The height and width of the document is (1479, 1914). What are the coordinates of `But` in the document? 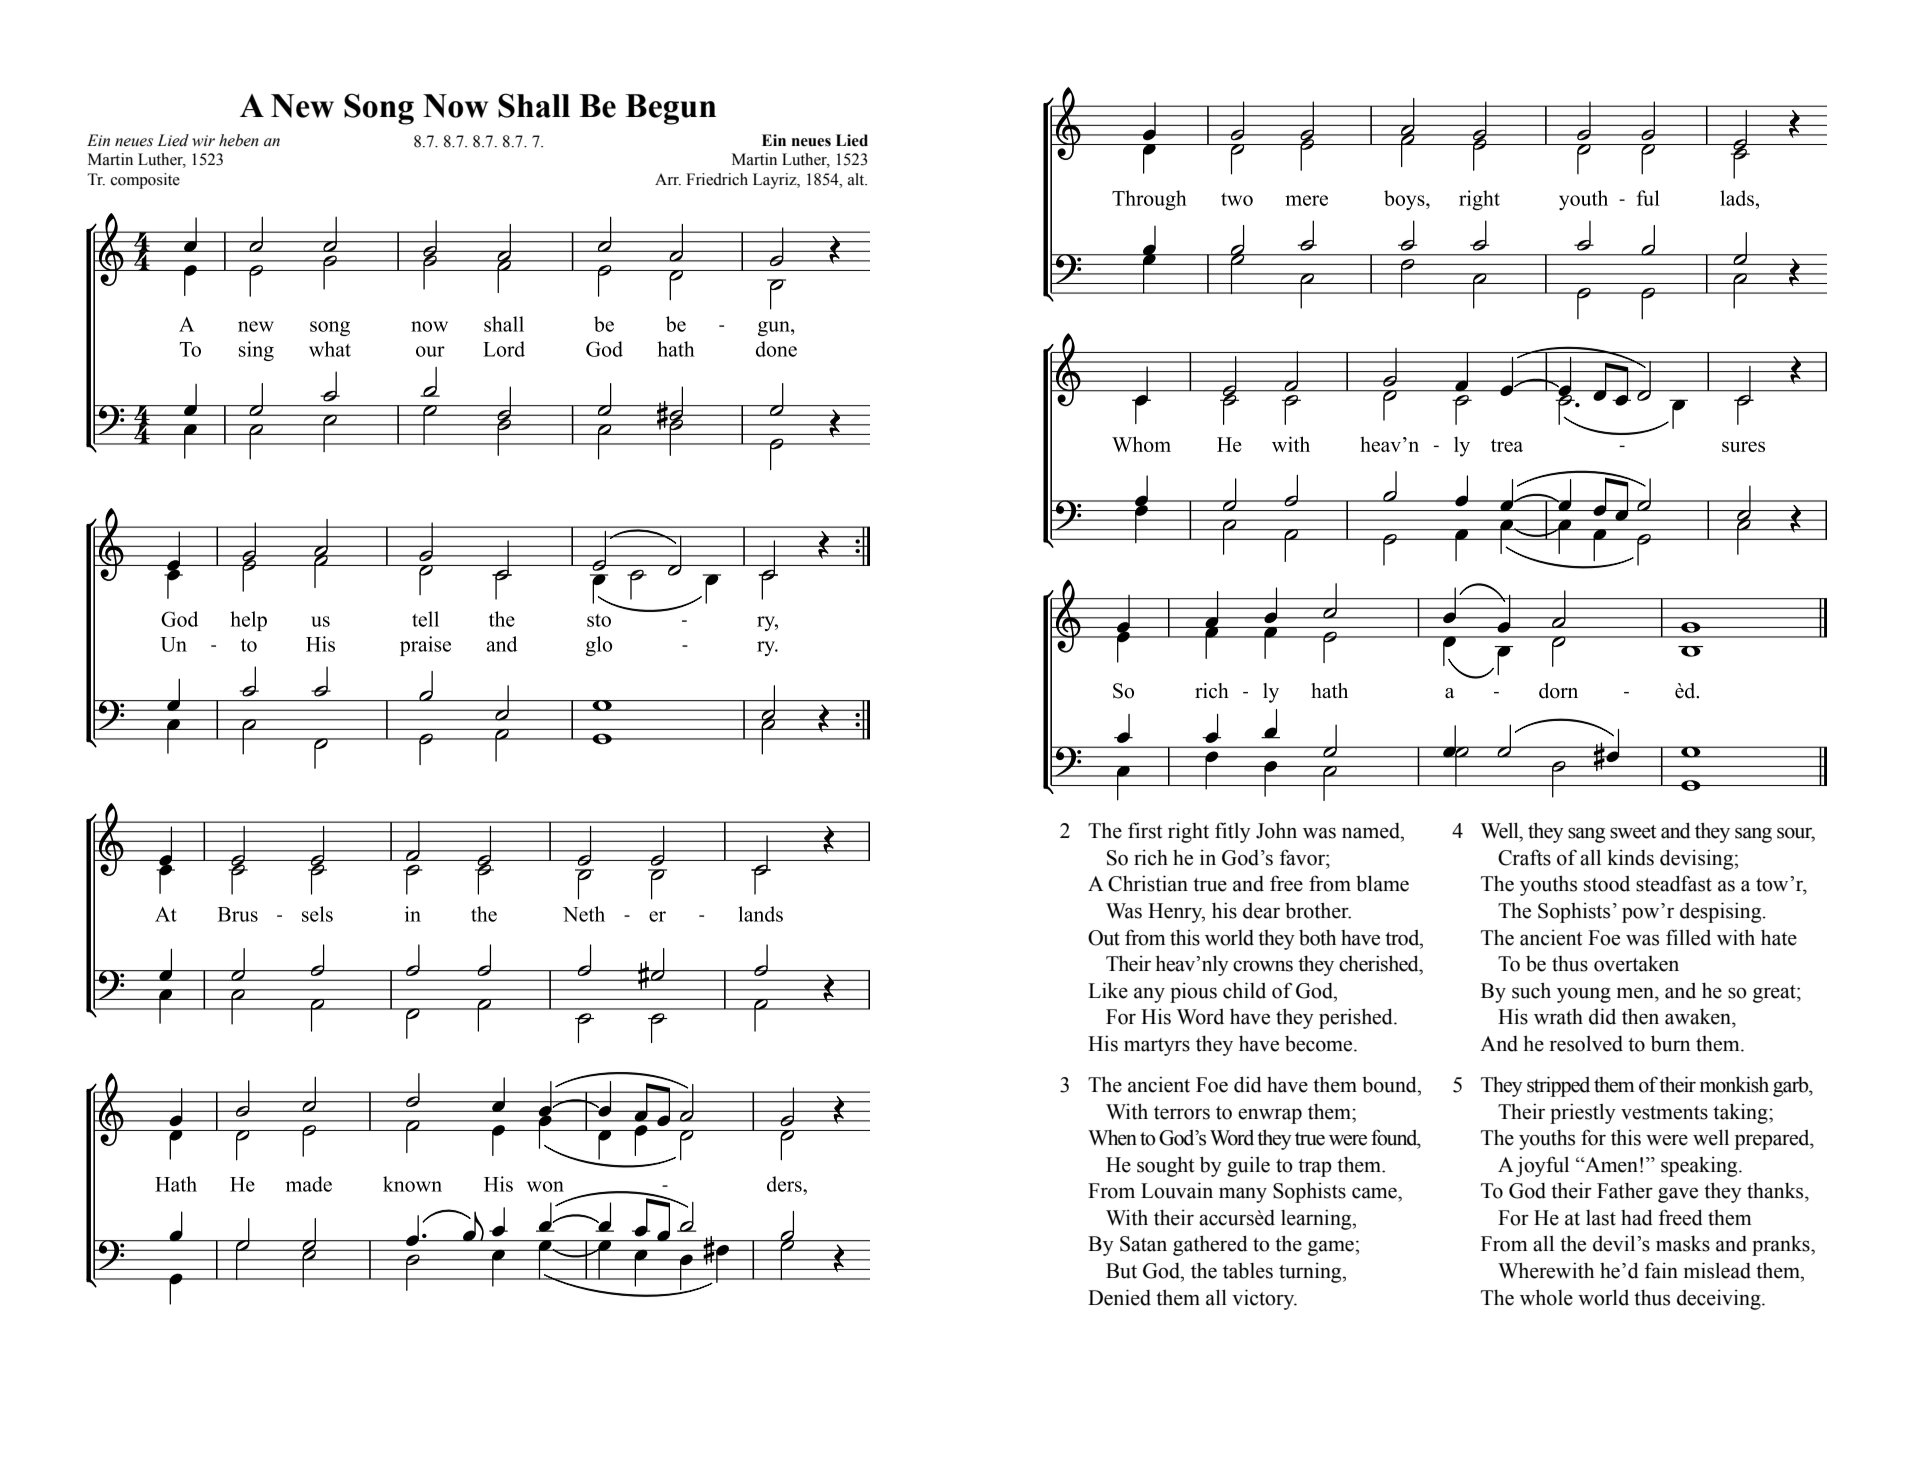 It's located at (1121, 1271).
